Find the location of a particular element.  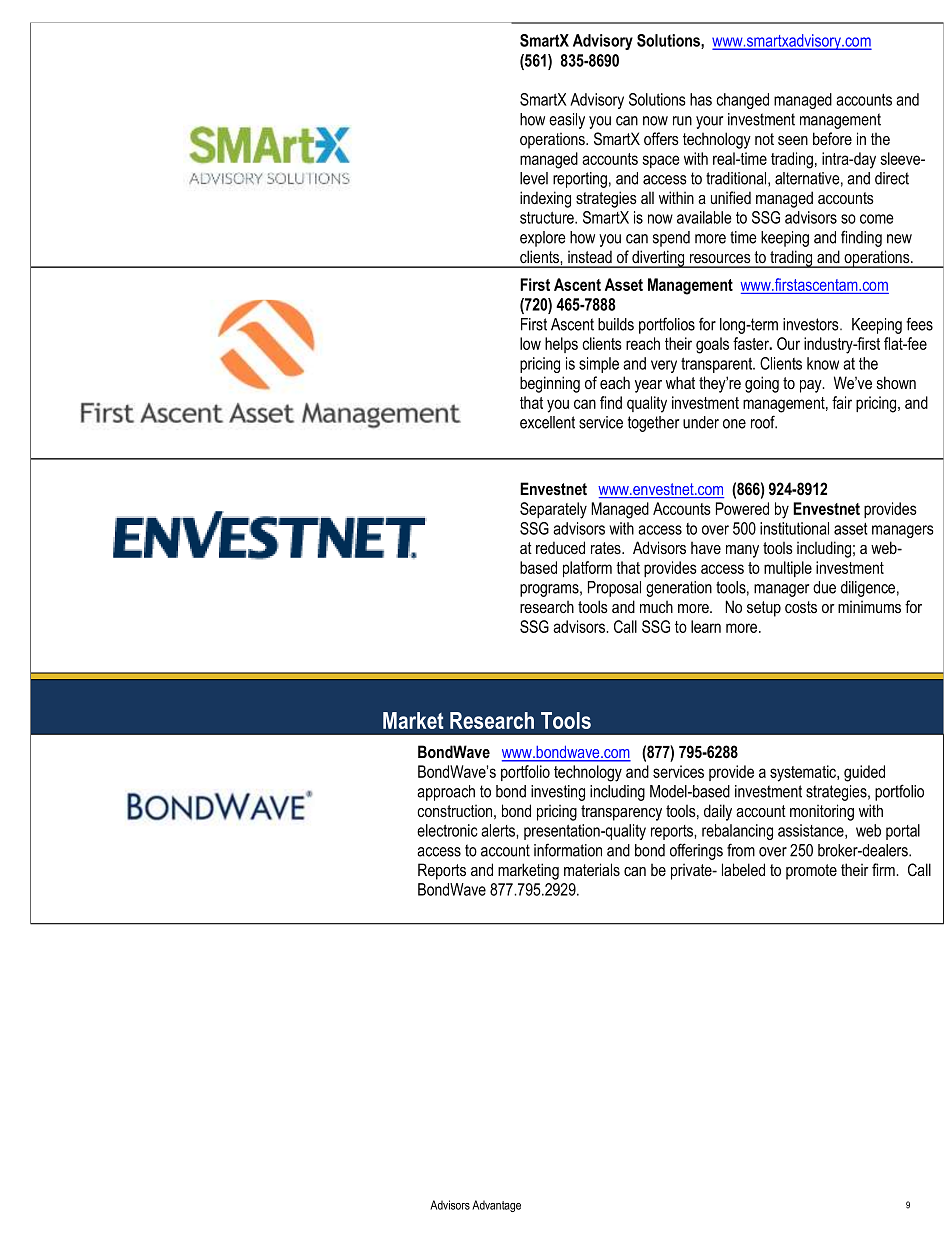

run is located at coordinates (682, 121).
